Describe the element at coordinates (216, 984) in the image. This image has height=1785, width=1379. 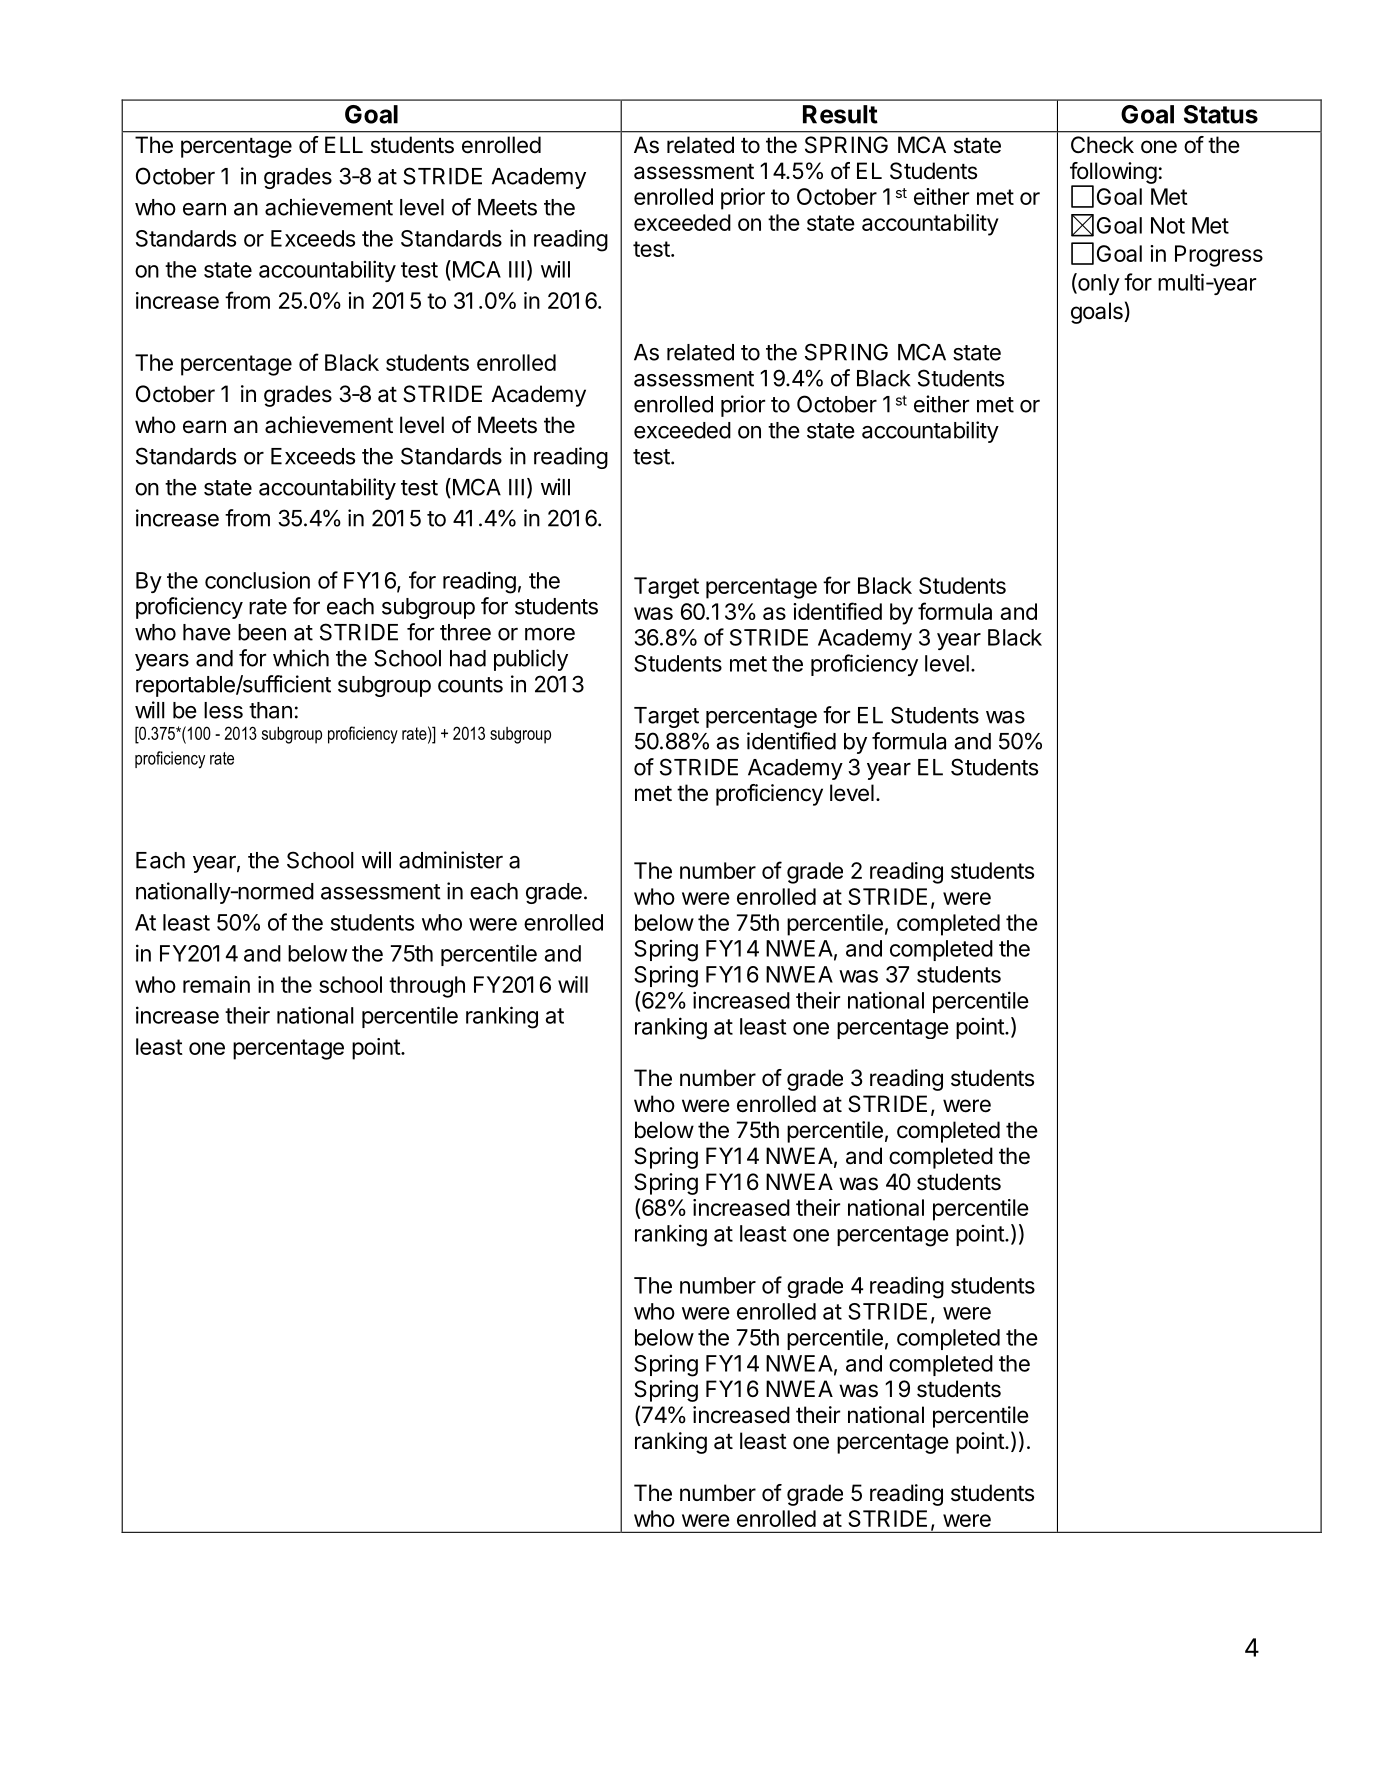
I see `remain` at that location.
